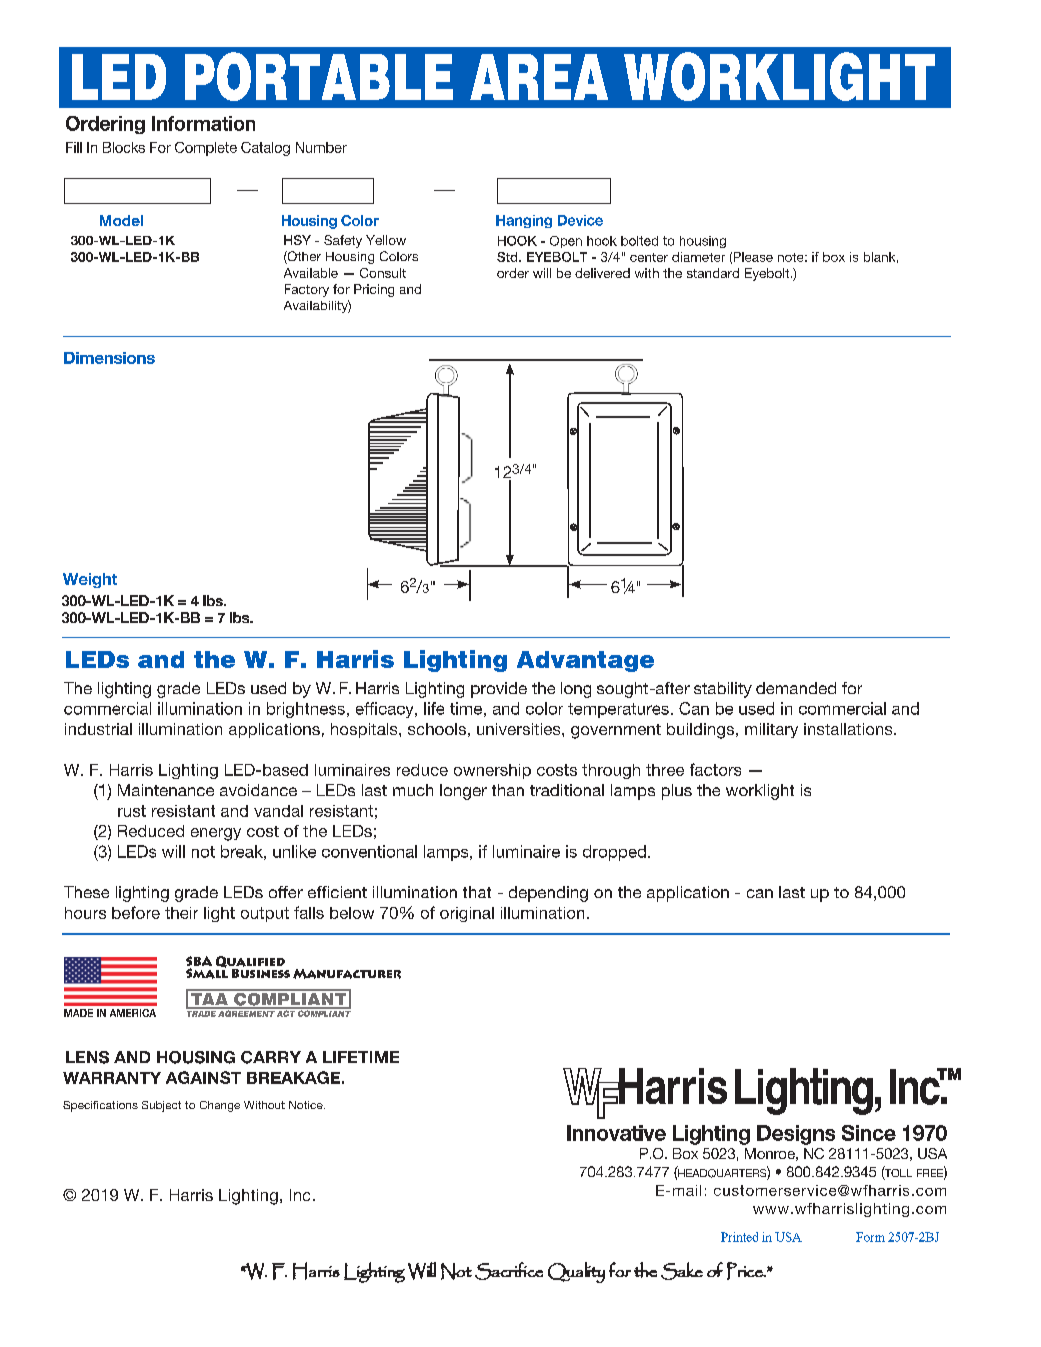 The width and height of the page is (1041, 1347). Describe the element at coordinates (796, 688) in the page. I see `demanded` at that location.
